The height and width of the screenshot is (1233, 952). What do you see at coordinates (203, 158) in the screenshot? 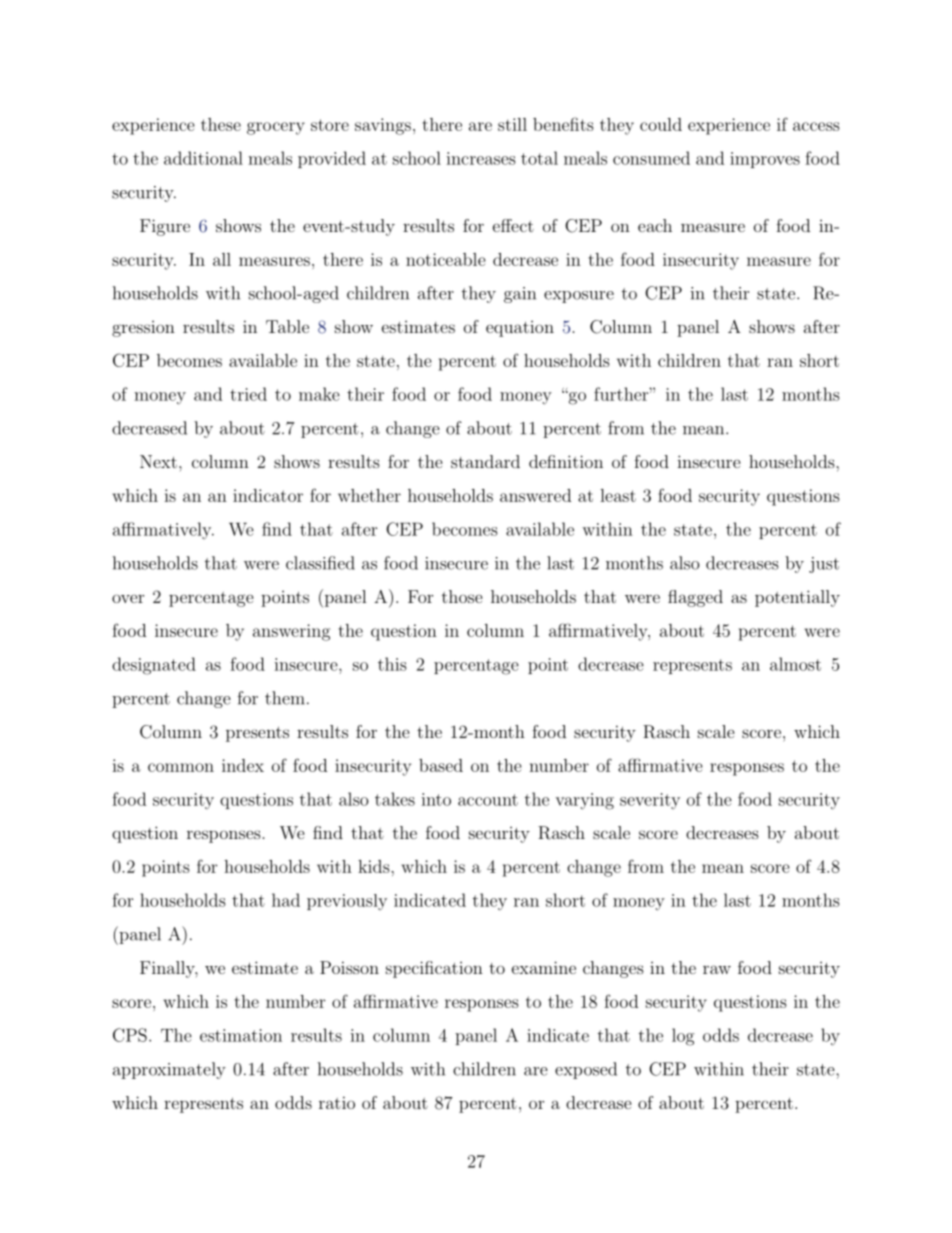
I see `additional` at bounding box center [203, 158].
